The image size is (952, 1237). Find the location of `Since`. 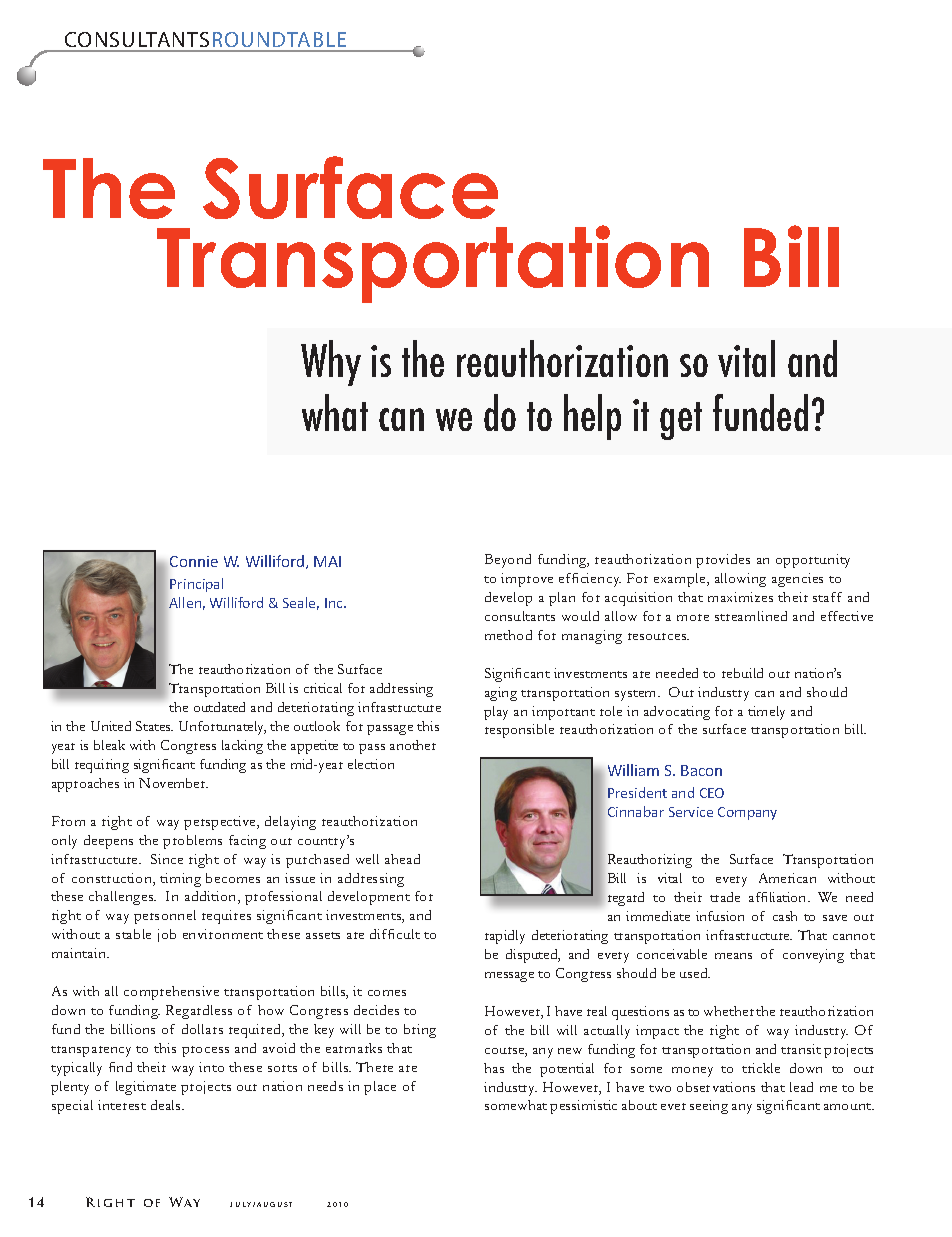

Since is located at coordinates (167, 859).
